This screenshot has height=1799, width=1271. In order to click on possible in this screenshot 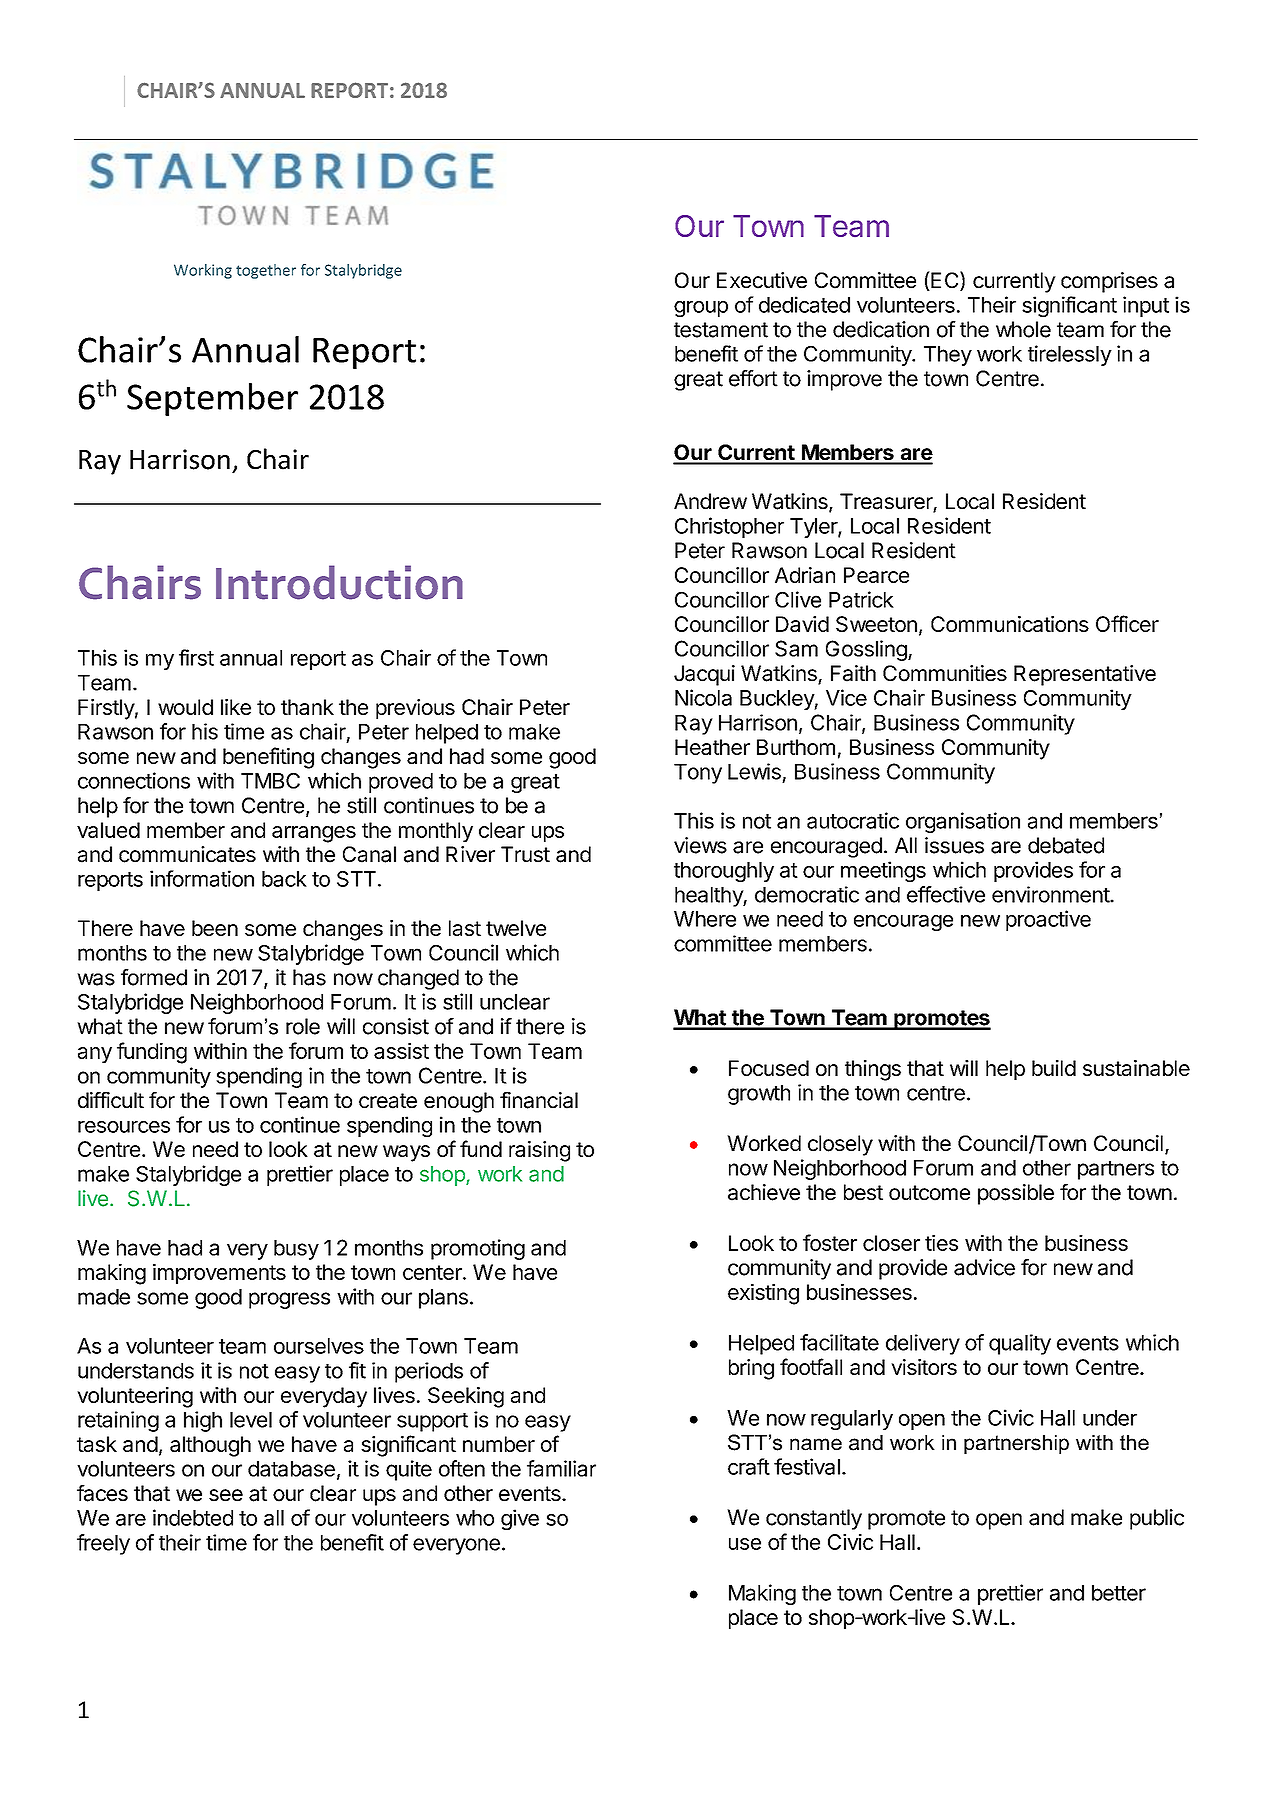, I will do `click(1016, 1194)`.
